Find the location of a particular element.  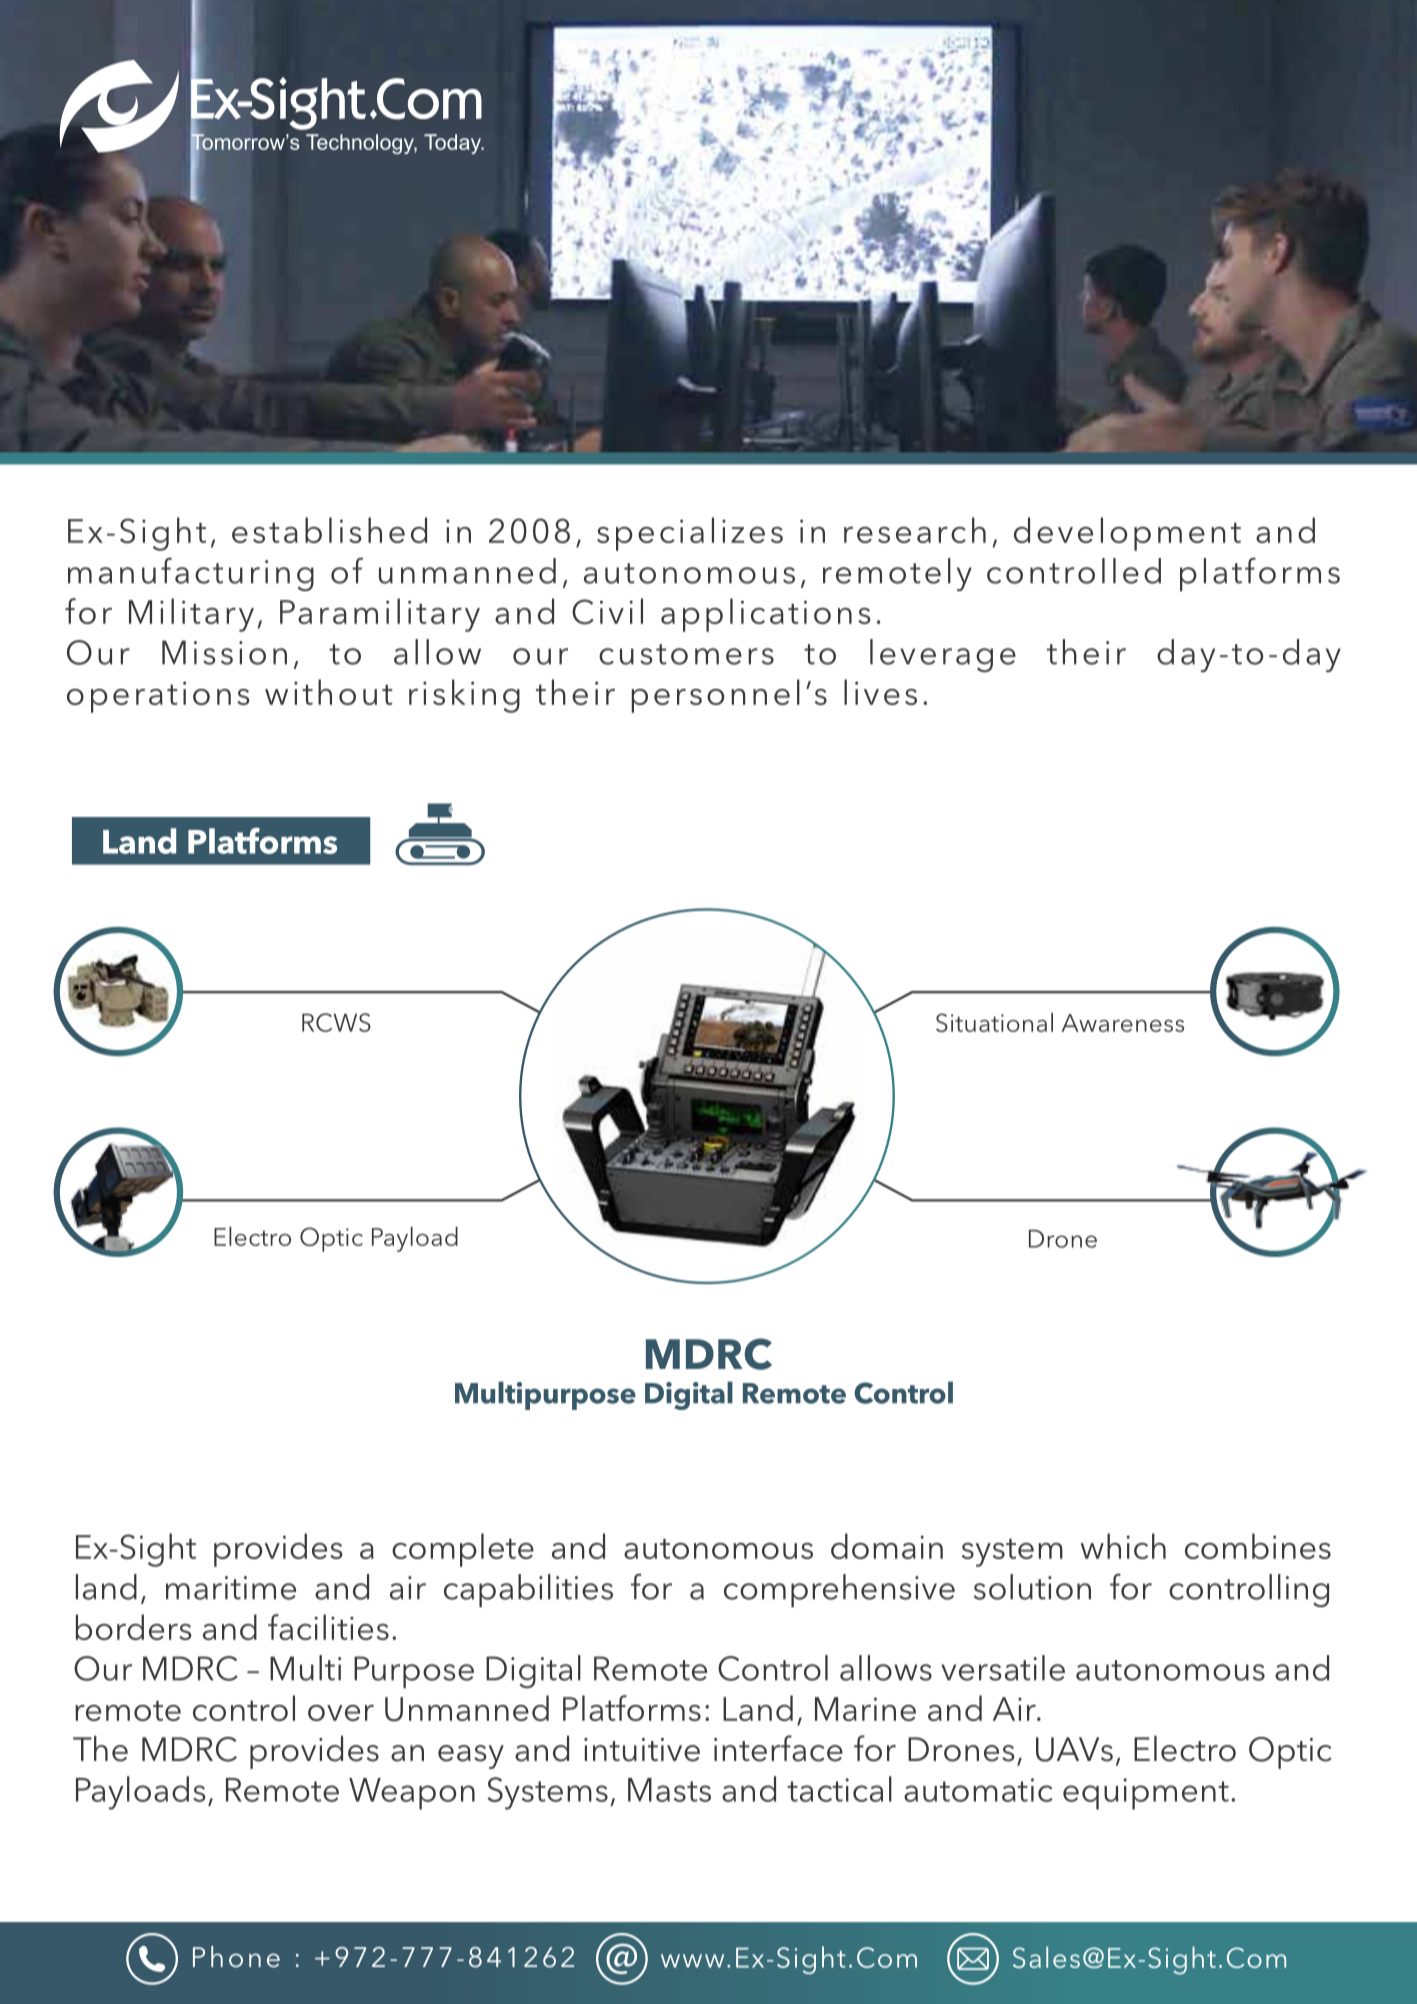

Phone is located at coordinates (236, 1957).
